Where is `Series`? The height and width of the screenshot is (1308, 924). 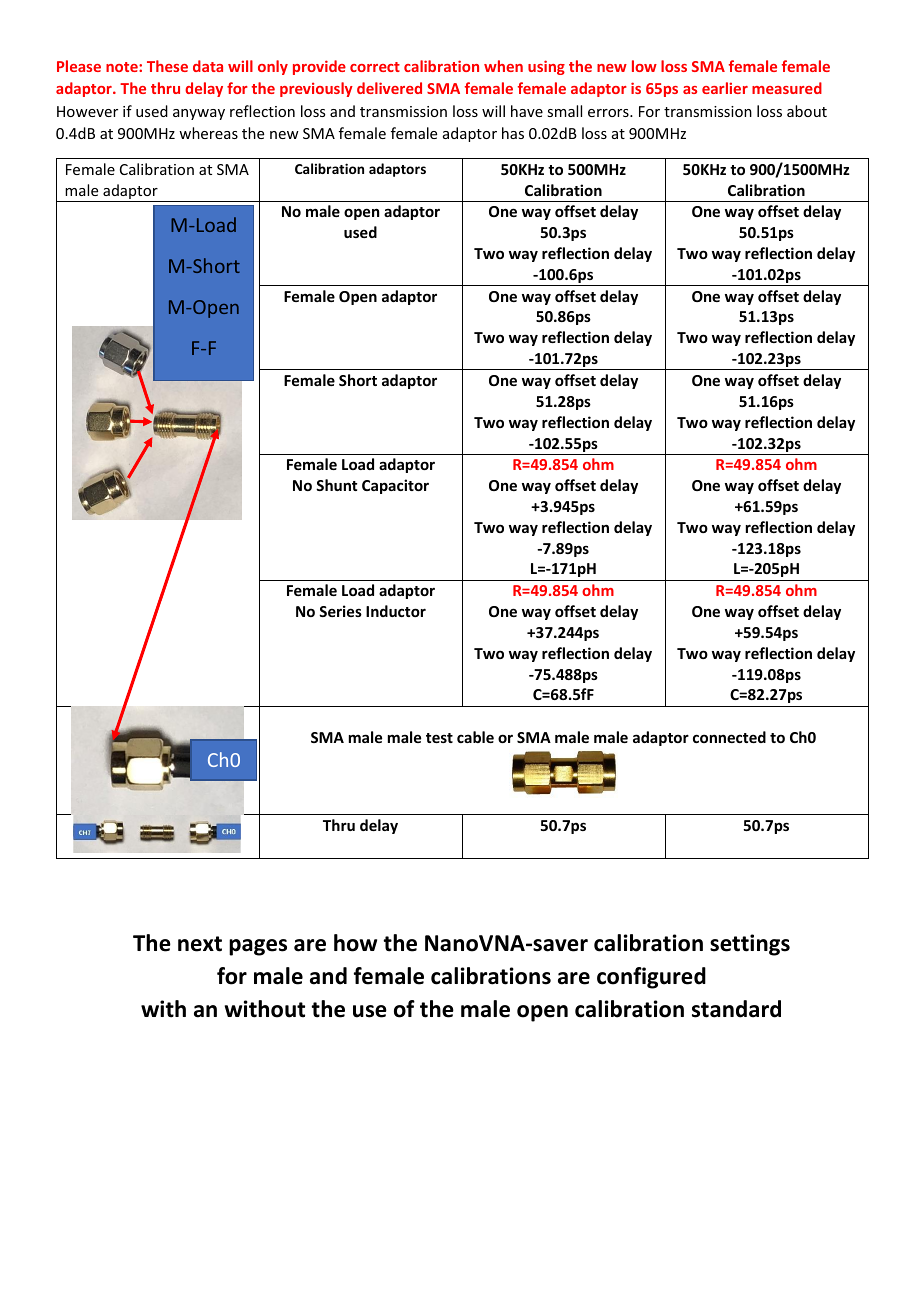
Series is located at coordinates (340, 611).
